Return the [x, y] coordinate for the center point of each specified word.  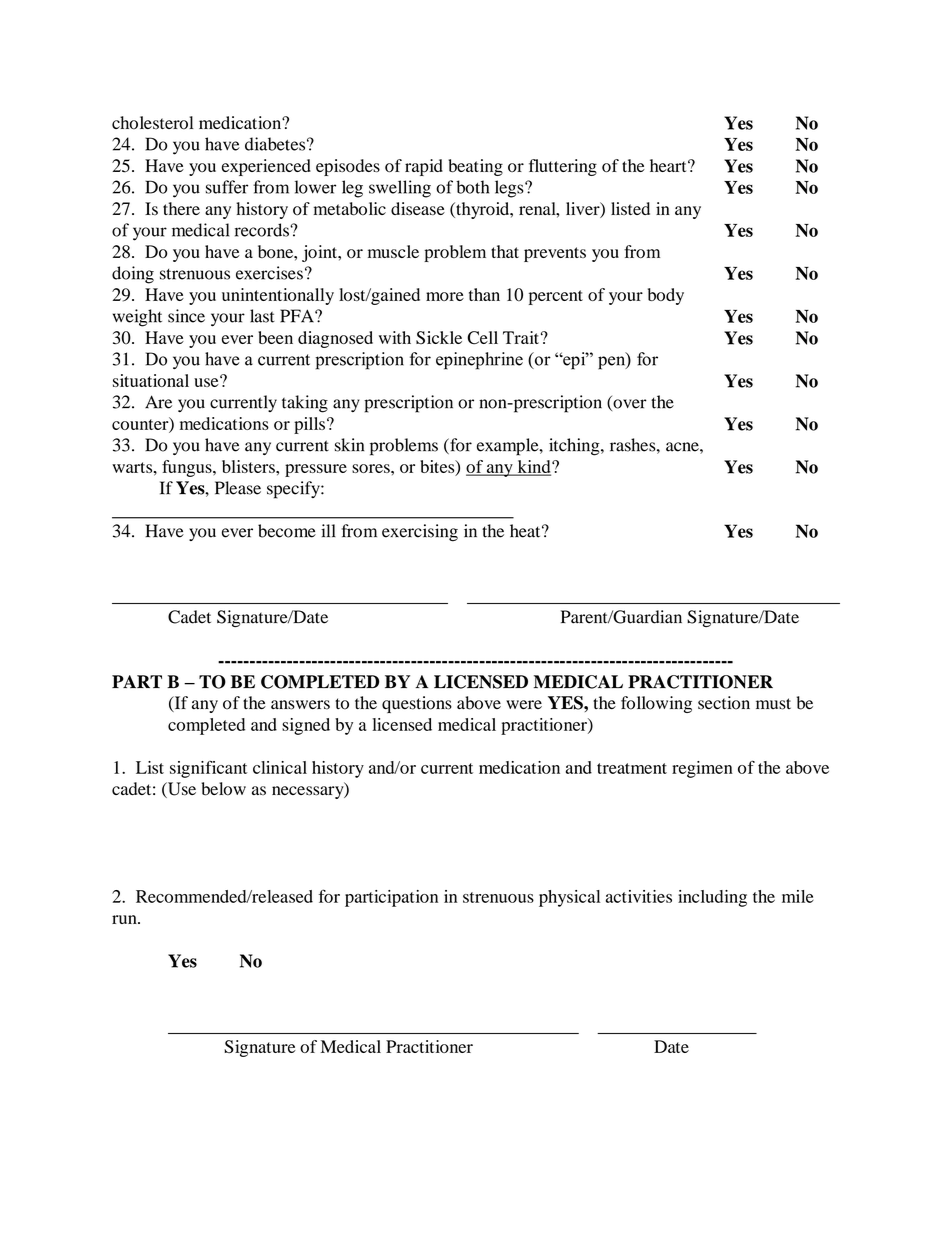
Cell [482, 338]
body [666, 296]
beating [475, 167]
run [125, 919]
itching [575, 447]
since [186, 316]
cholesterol [152, 123]
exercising [420, 533]
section [724, 703]
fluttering [563, 167]
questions [417, 704]
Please [238, 488]
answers [300, 705]
